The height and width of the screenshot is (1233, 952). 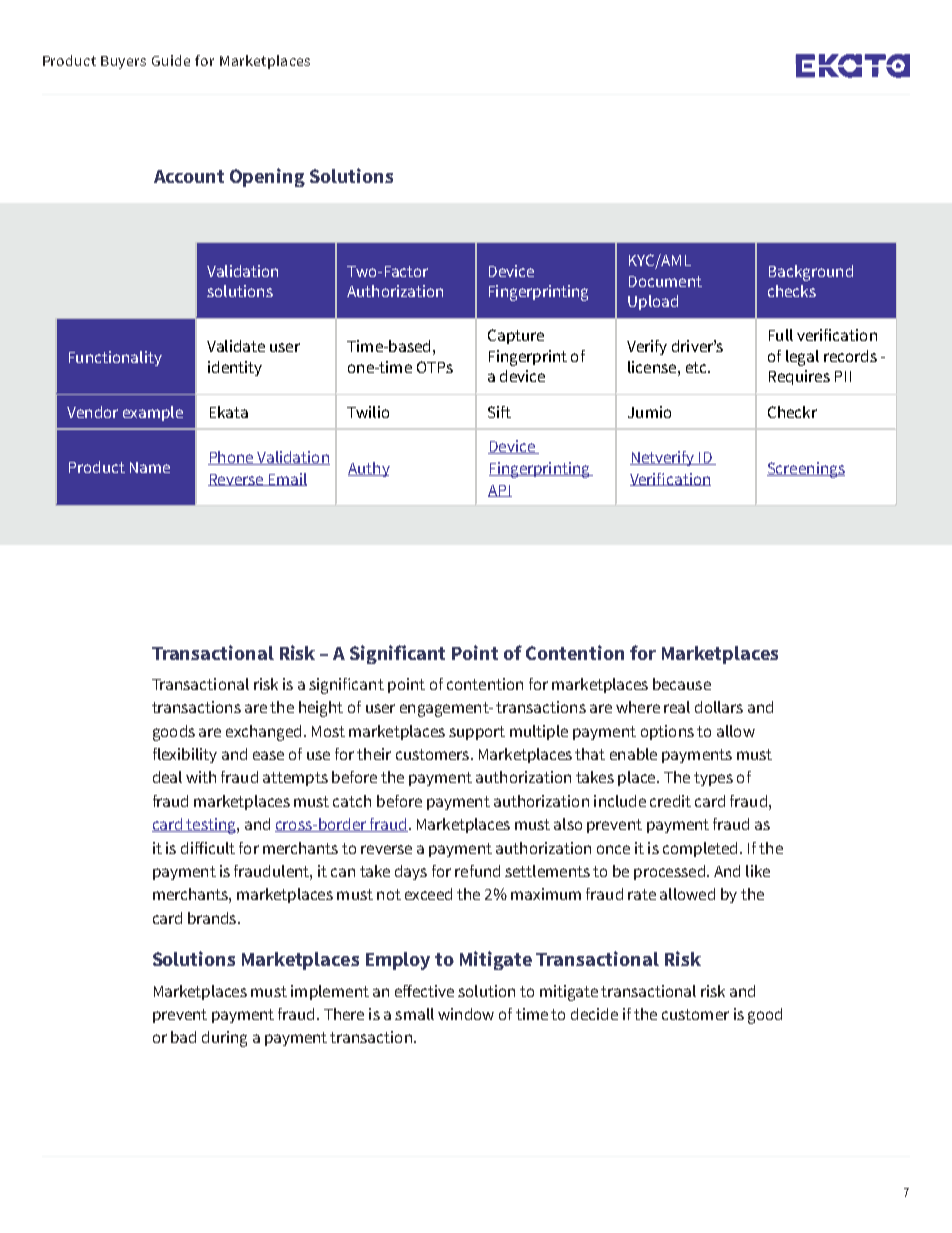 What do you see at coordinates (594, 1014) in the screenshot?
I see `decide` at bounding box center [594, 1014].
